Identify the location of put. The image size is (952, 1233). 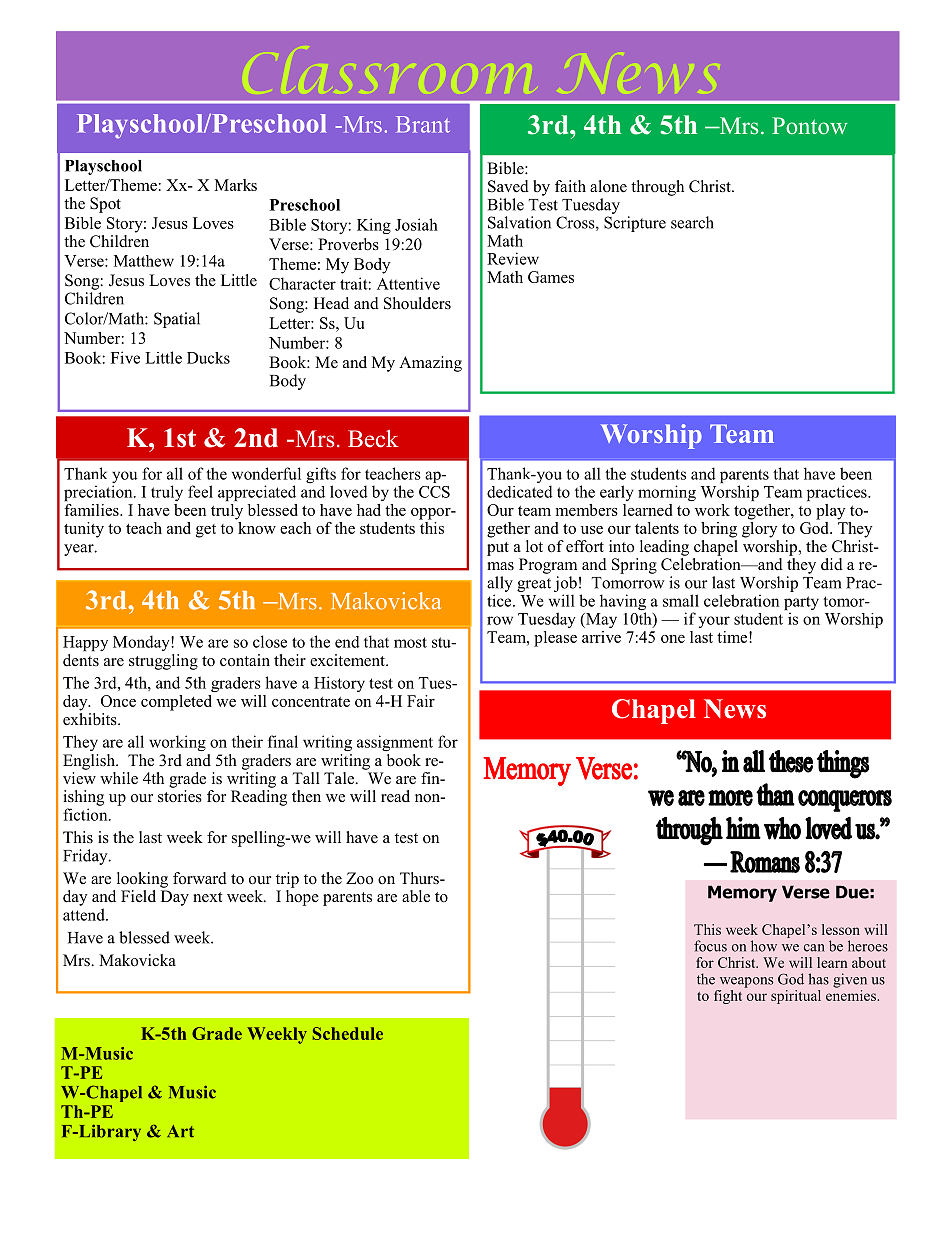
(498, 549).
